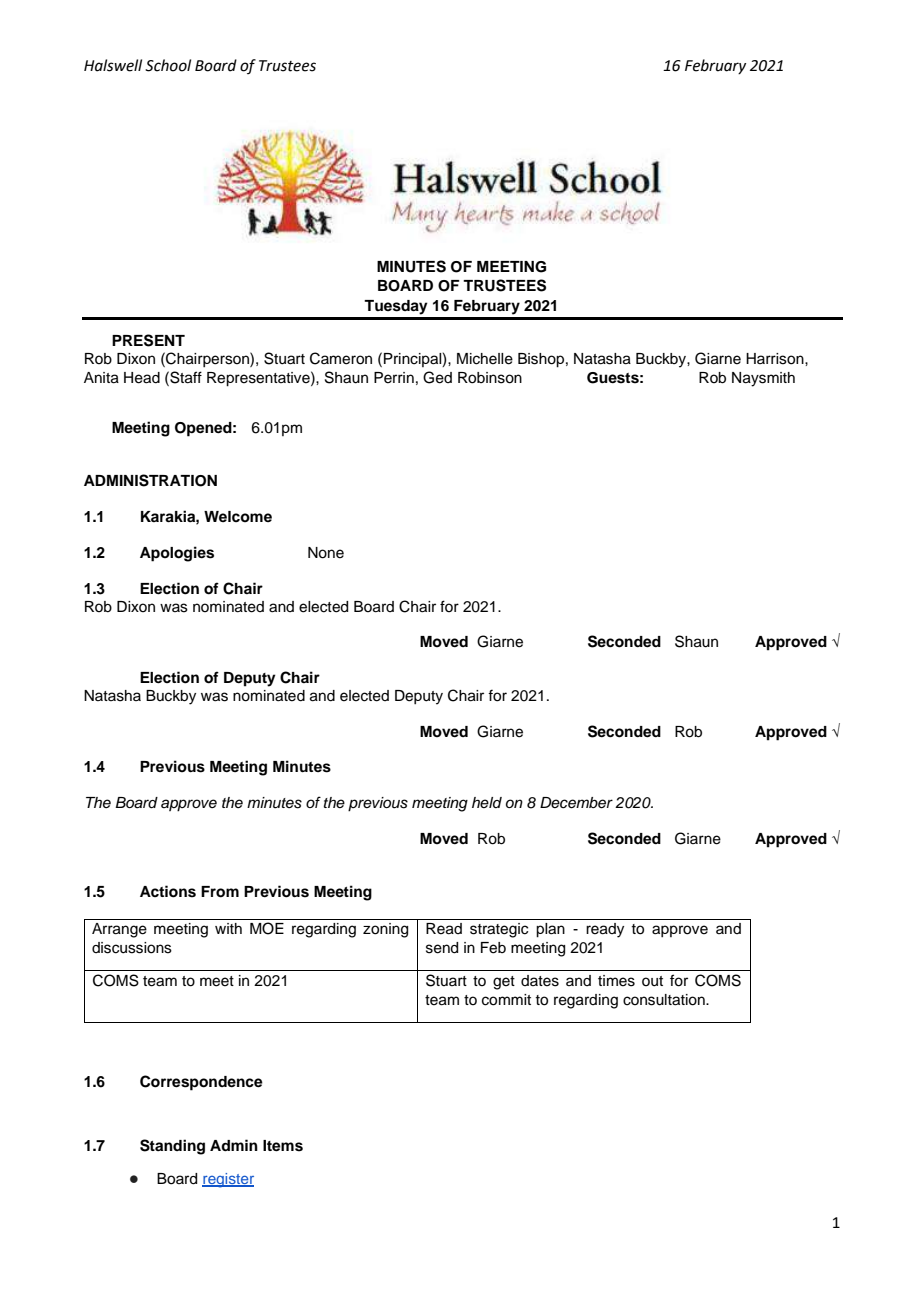 Image resolution: width=924 pixels, height=1308 pixels. Describe the element at coordinates (283, 1146) in the screenshot. I see `Items` at that location.
